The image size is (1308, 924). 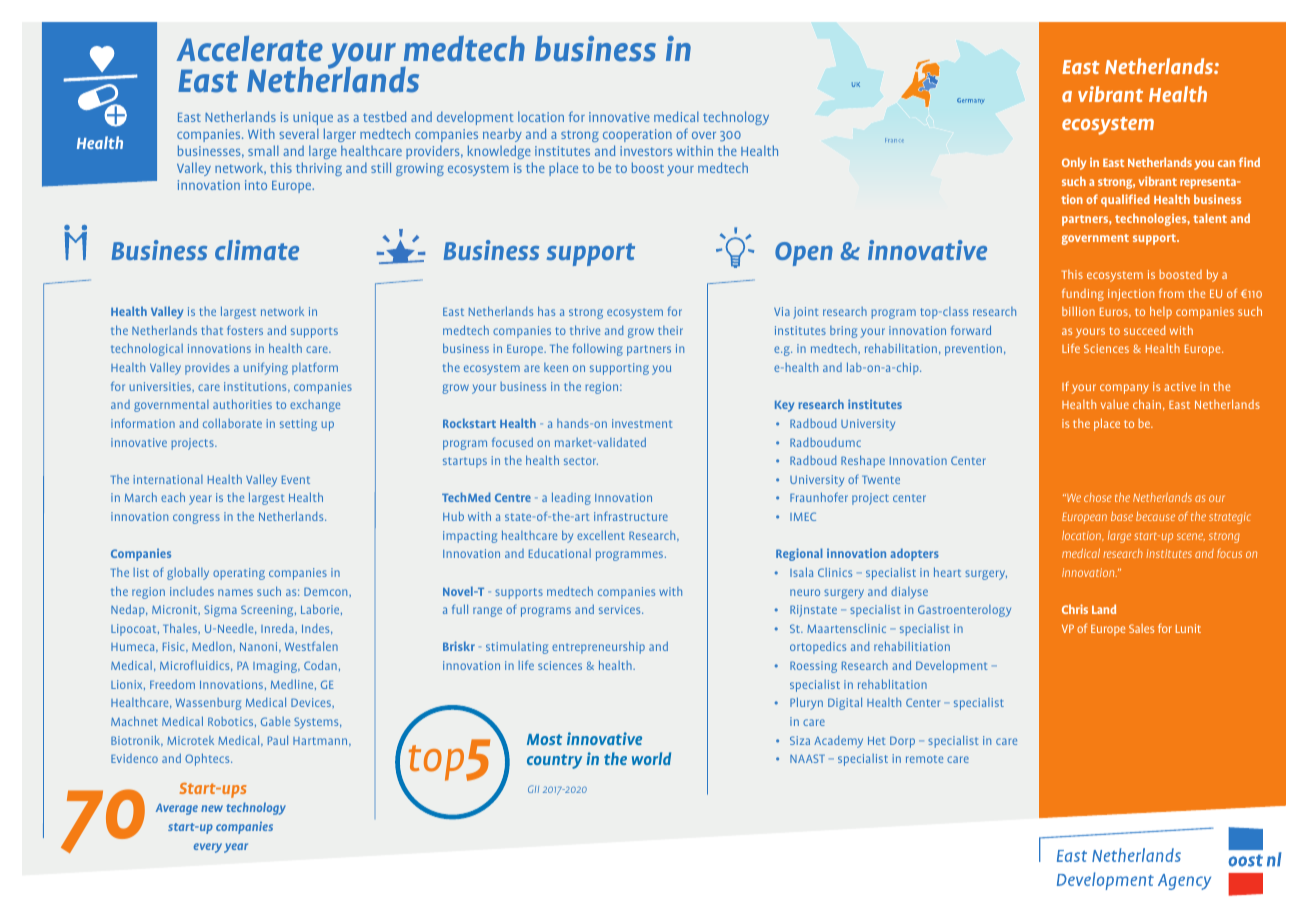 I want to click on remote, so click(x=924, y=759).
